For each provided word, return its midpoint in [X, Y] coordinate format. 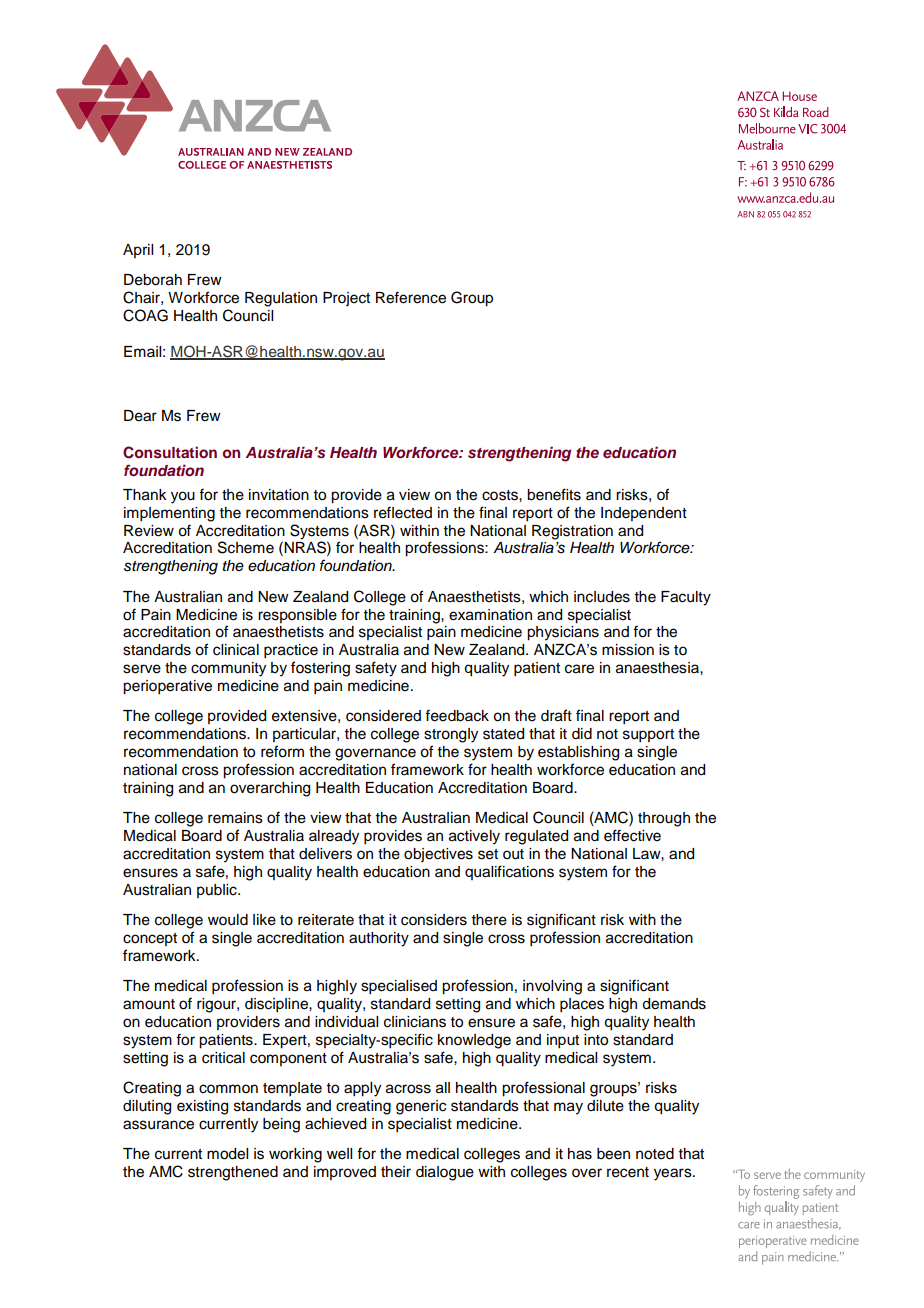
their [396, 1172]
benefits [554, 494]
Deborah [153, 280]
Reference [411, 297]
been [613, 1154]
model [227, 1154]
